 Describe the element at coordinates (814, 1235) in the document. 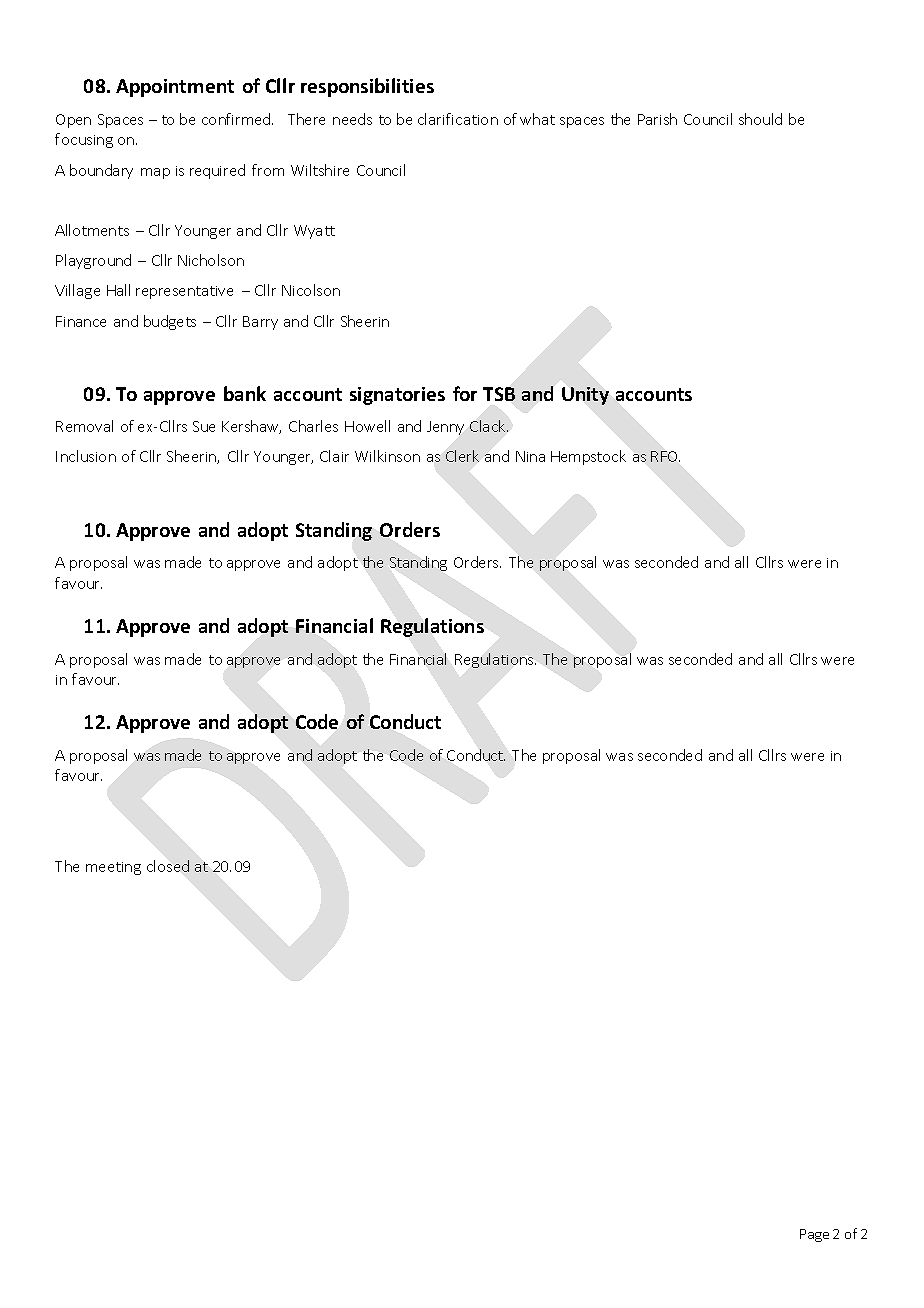

I see `Page` at that location.
